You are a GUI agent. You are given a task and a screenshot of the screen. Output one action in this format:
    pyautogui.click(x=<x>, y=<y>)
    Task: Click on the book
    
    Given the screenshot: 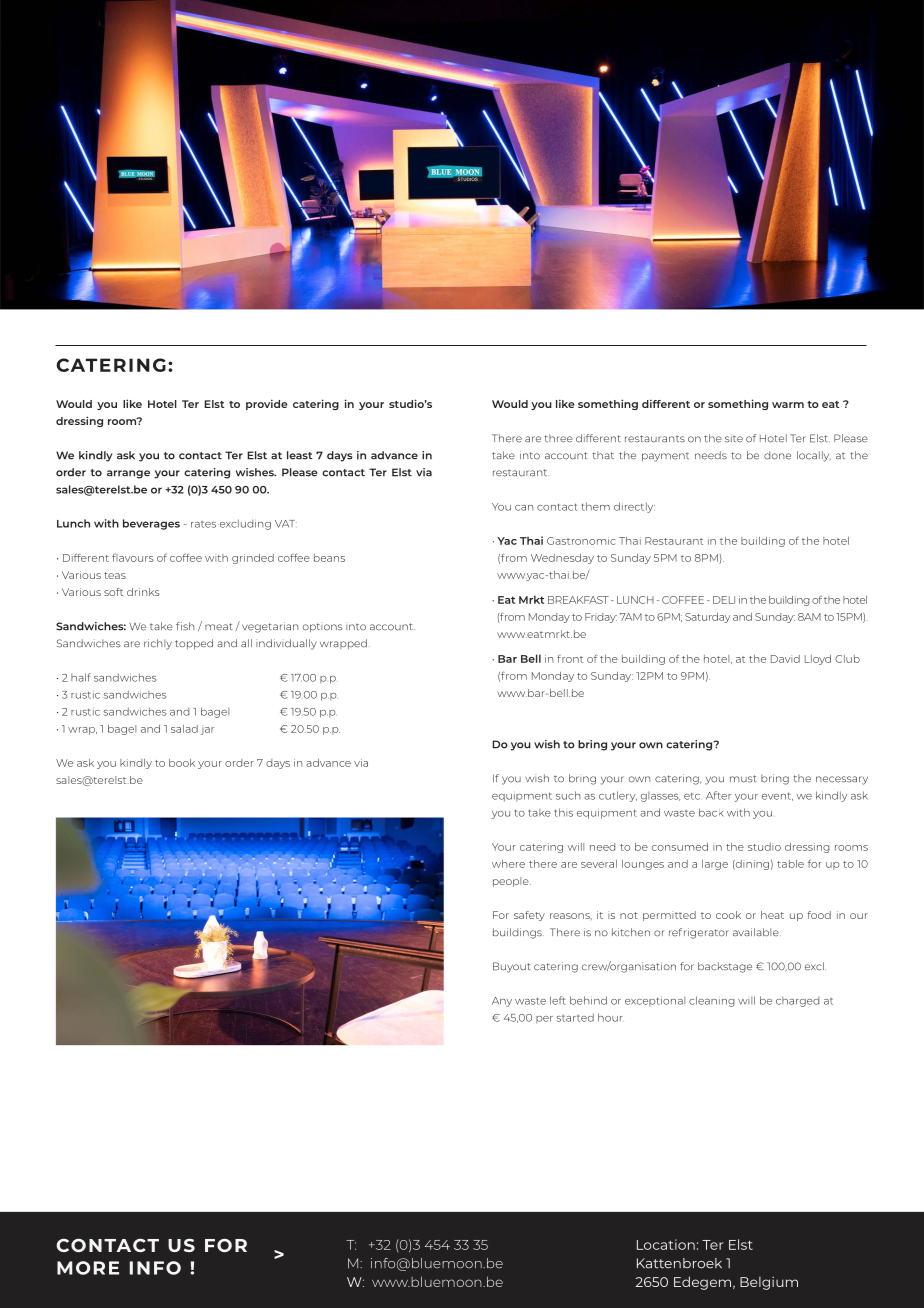 What is the action you would take?
    pyautogui.click(x=182, y=763)
